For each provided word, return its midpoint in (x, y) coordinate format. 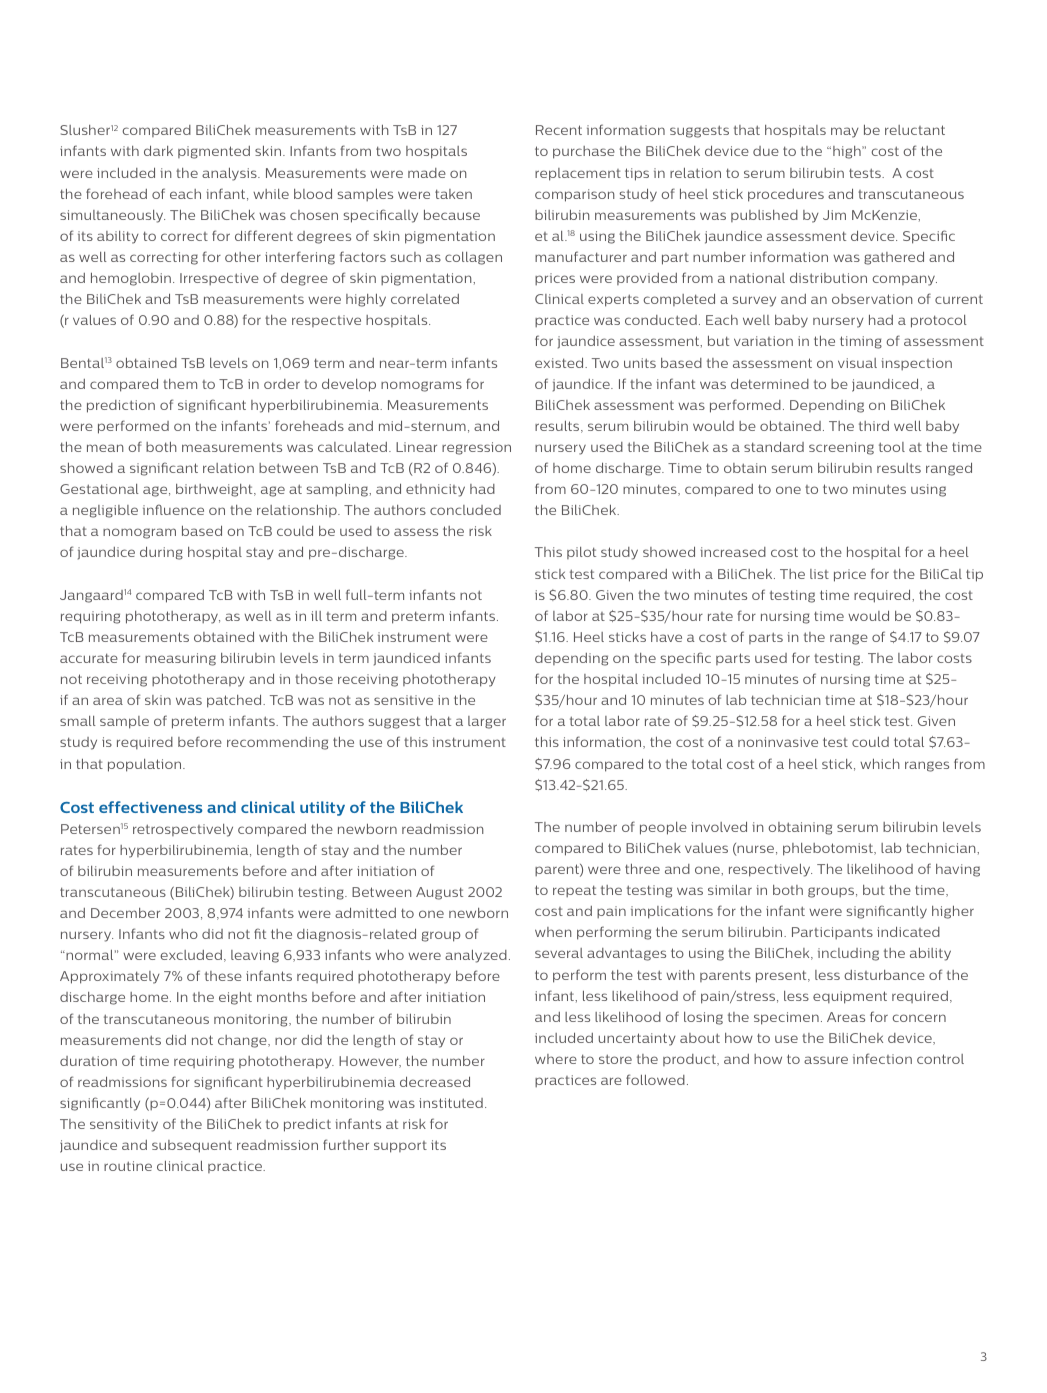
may (845, 132)
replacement (578, 174)
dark (158, 150)
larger (487, 722)
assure (826, 1060)
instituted (451, 1103)
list (819, 574)
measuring (180, 659)
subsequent (192, 1146)
